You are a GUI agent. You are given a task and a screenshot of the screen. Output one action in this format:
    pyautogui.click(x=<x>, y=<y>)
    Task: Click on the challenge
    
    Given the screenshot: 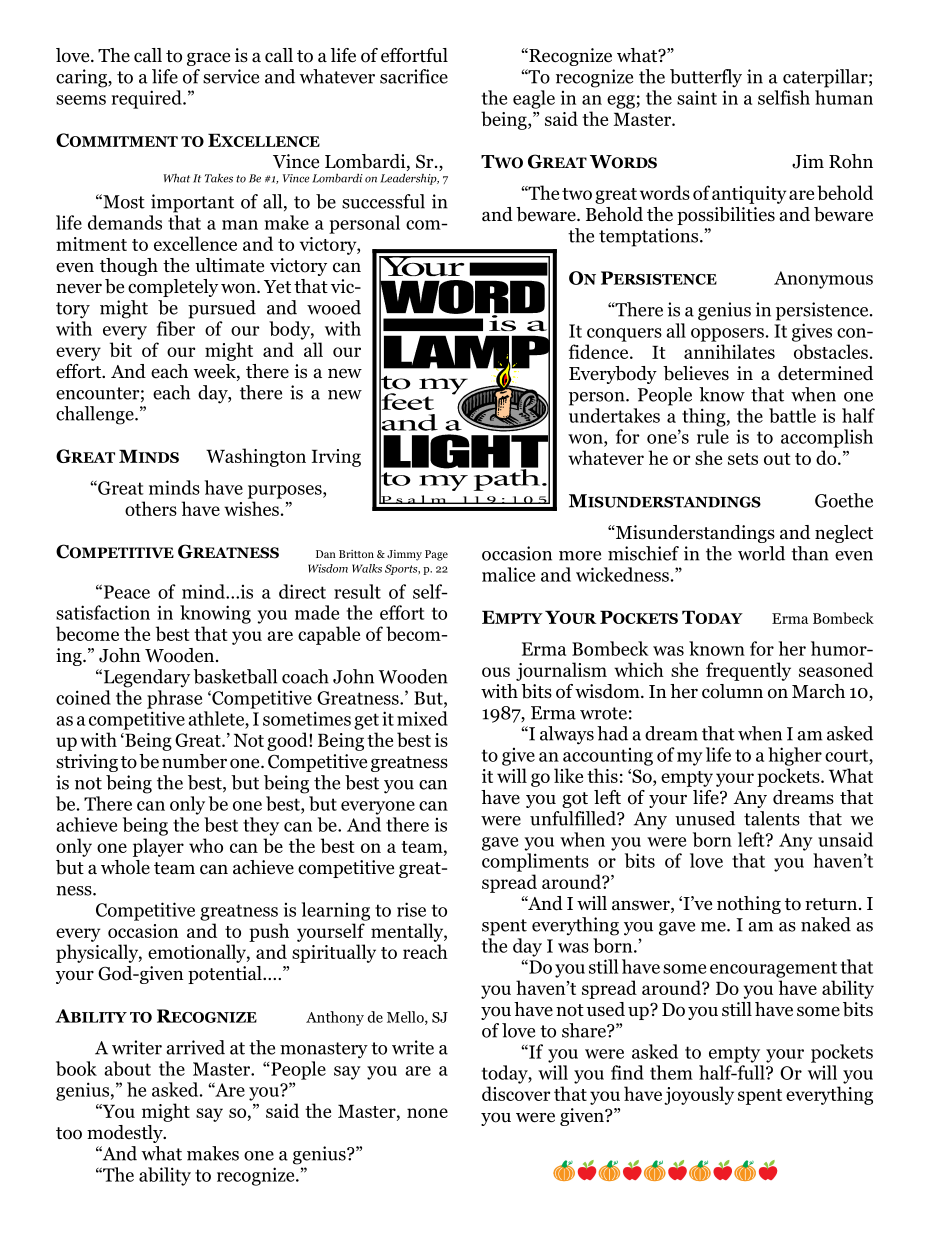 What is the action you would take?
    pyautogui.click(x=96, y=415)
